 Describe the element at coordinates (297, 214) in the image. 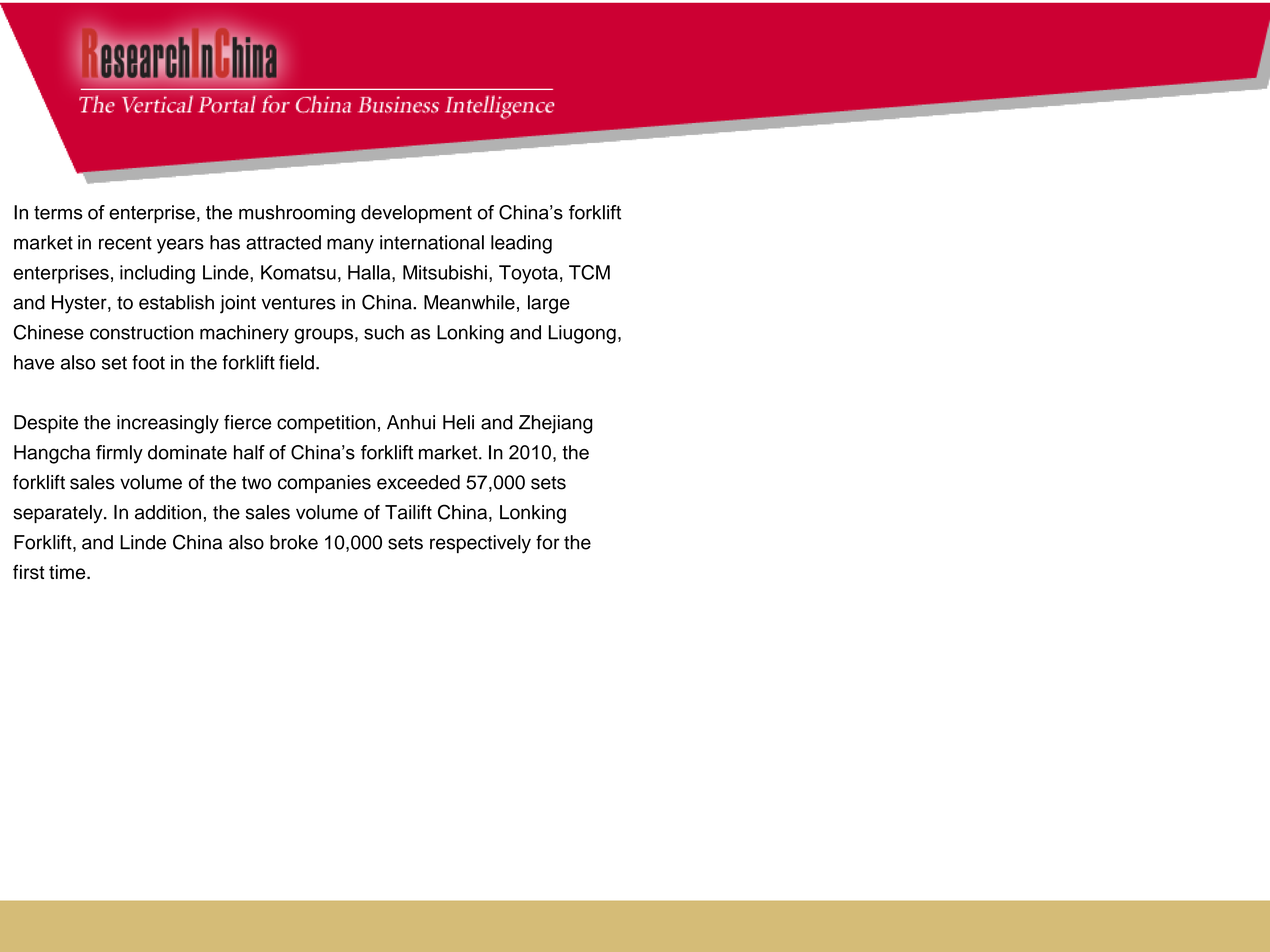

I see `mushrooming` at that location.
